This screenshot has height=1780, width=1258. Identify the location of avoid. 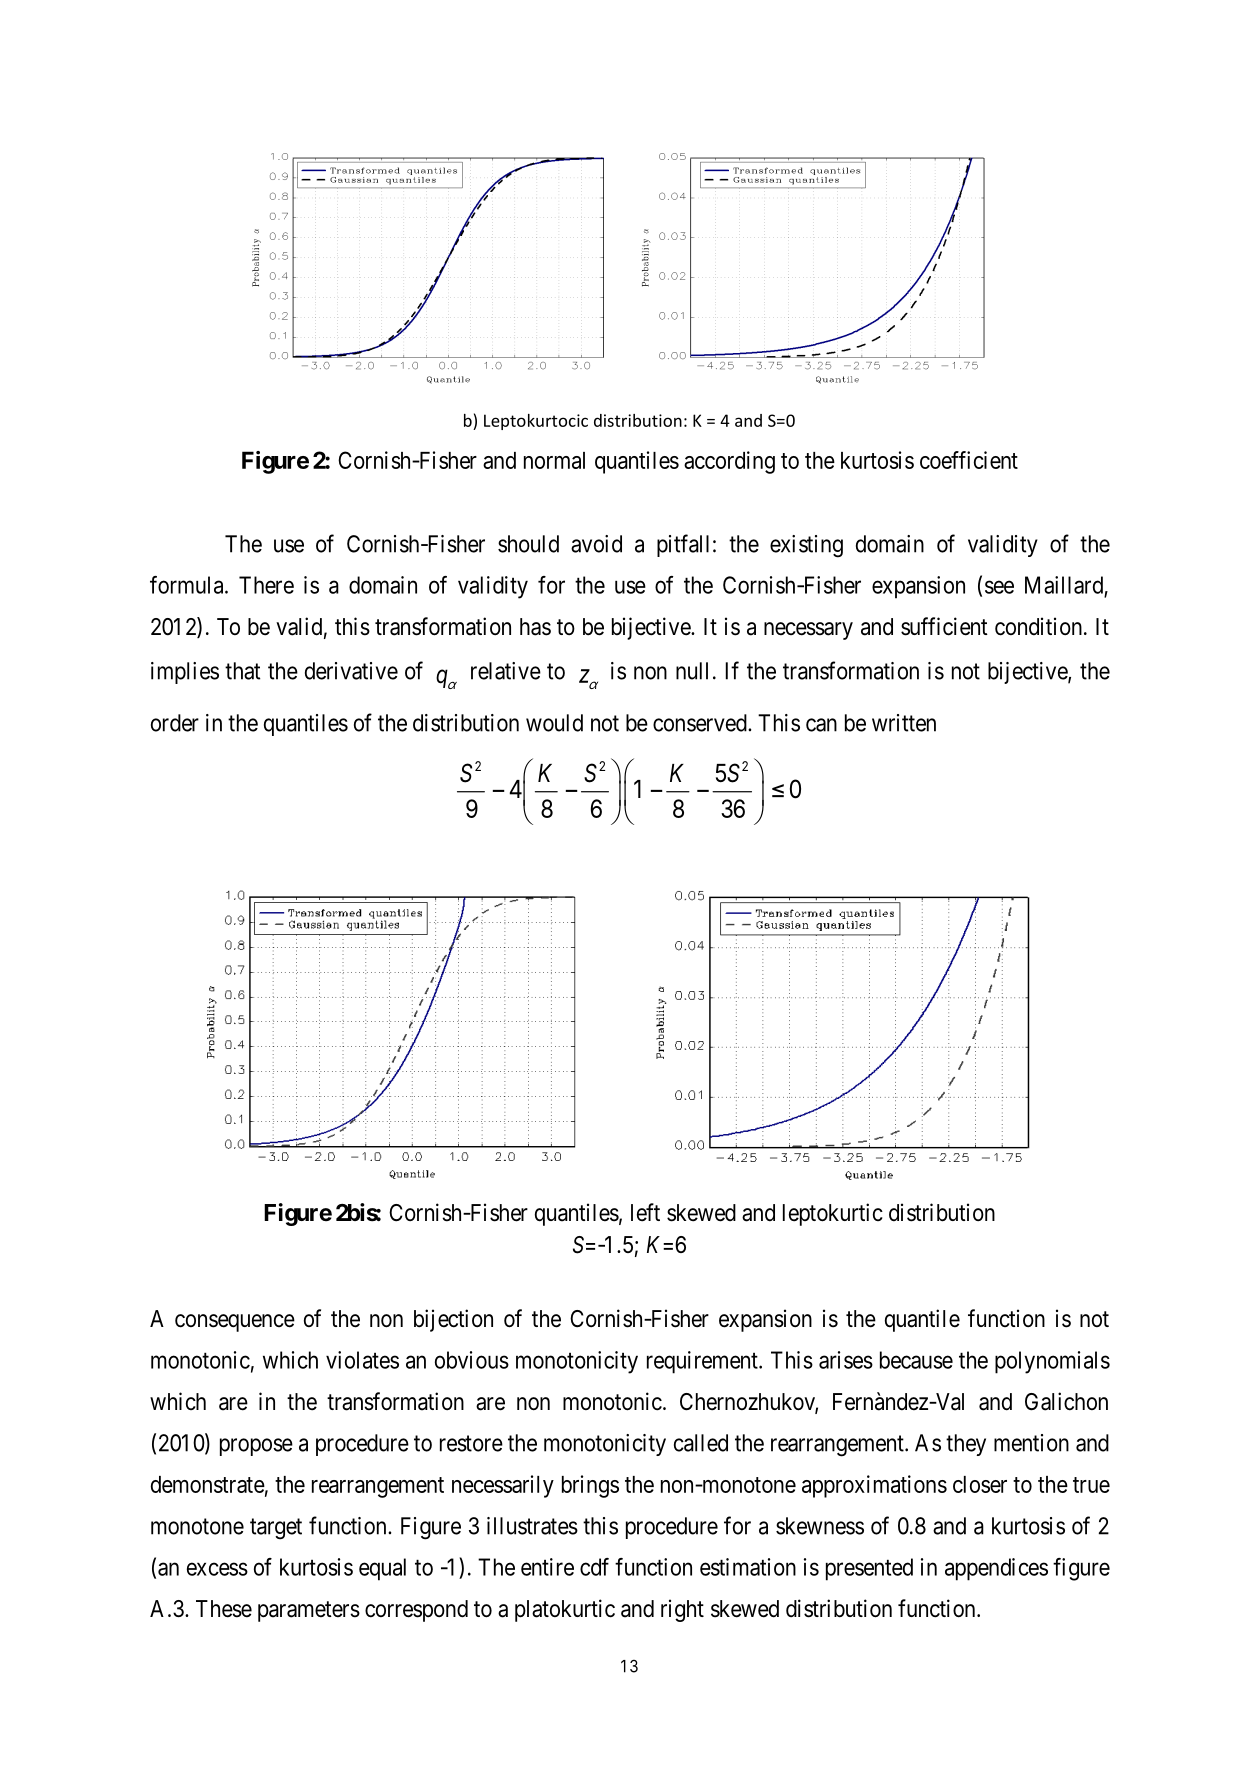
(596, 544).
